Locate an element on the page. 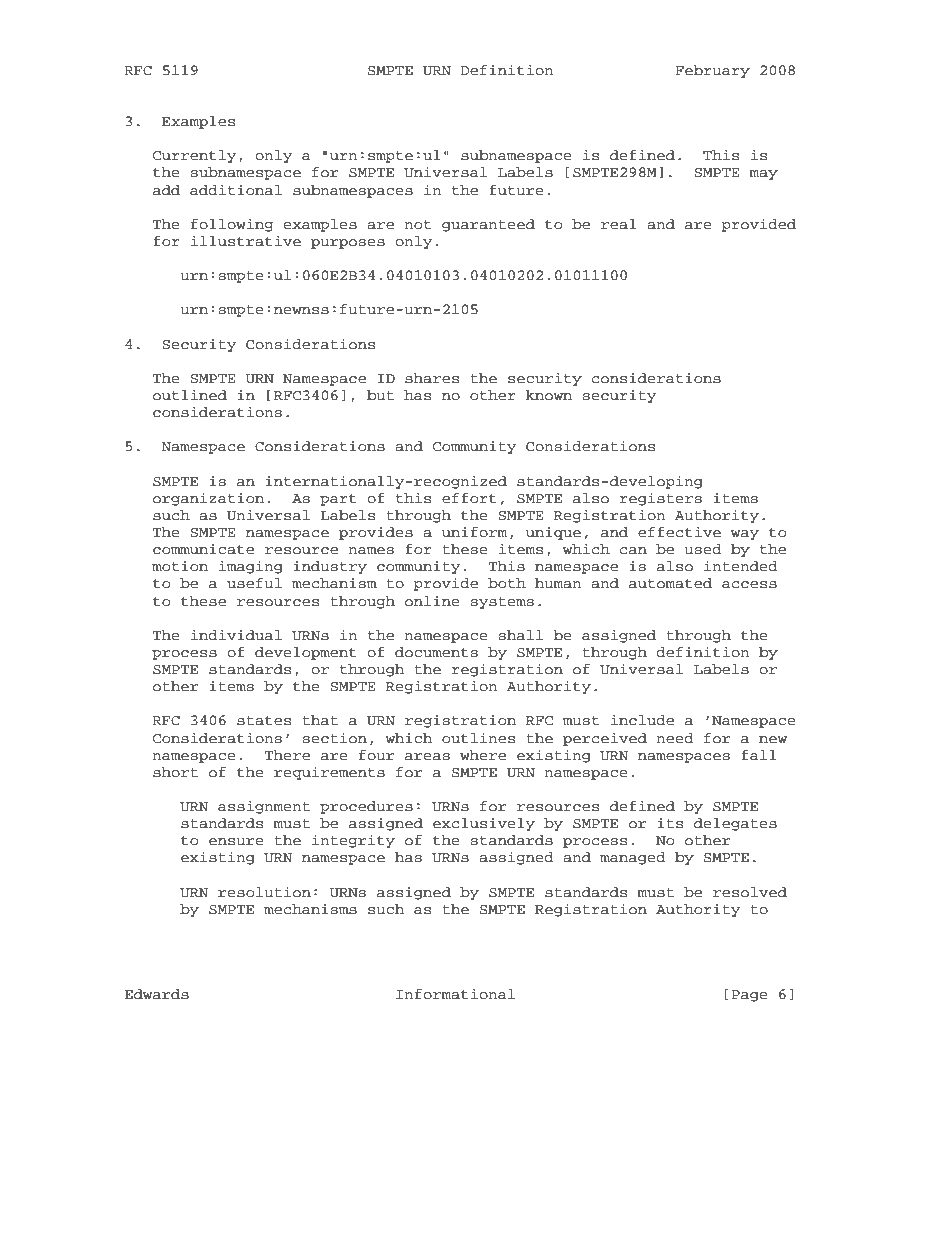  uniform is located at coordinates (474, 532).
